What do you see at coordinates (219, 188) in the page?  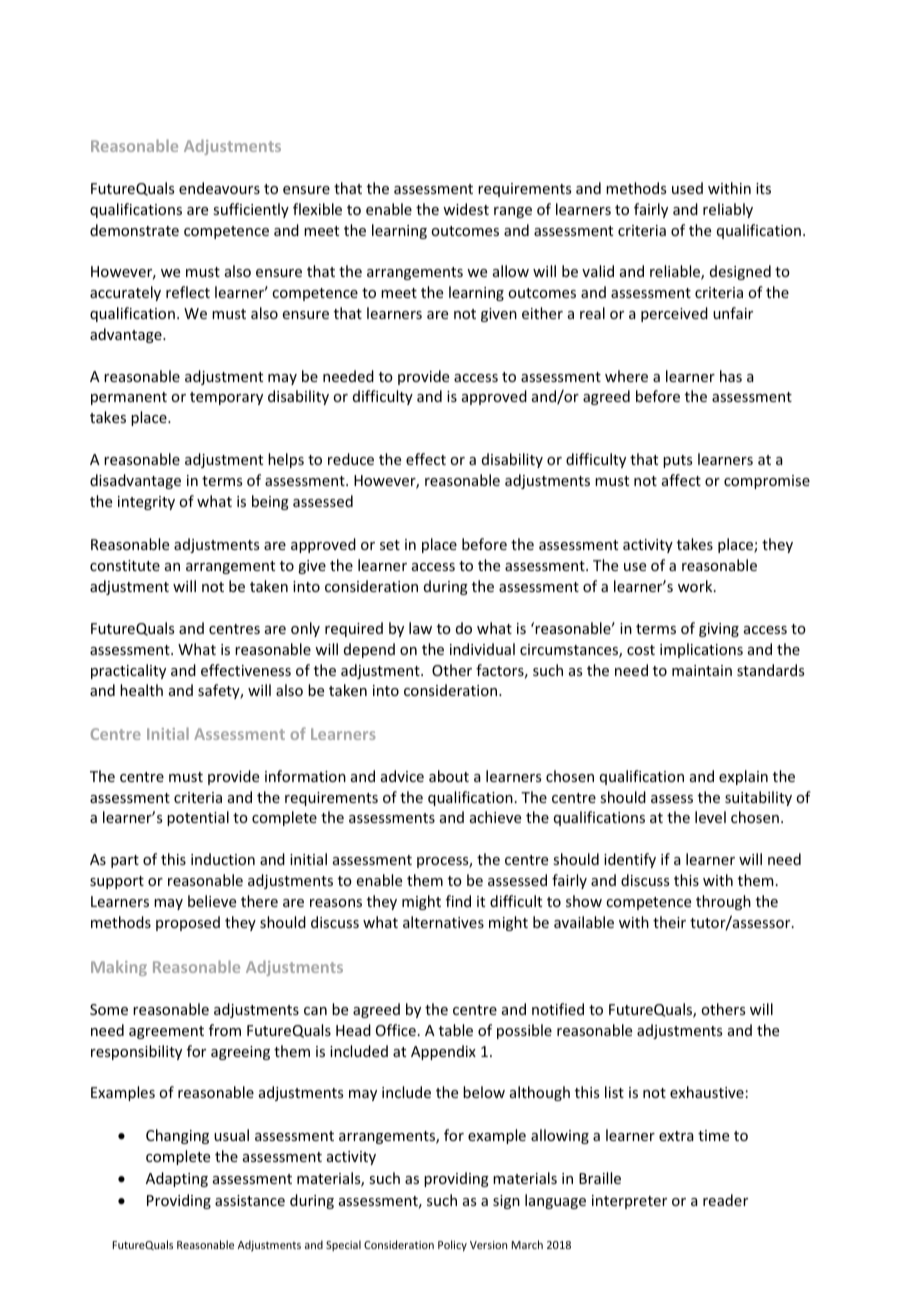 I see `endeavours` at bounding box center [219, 188].
